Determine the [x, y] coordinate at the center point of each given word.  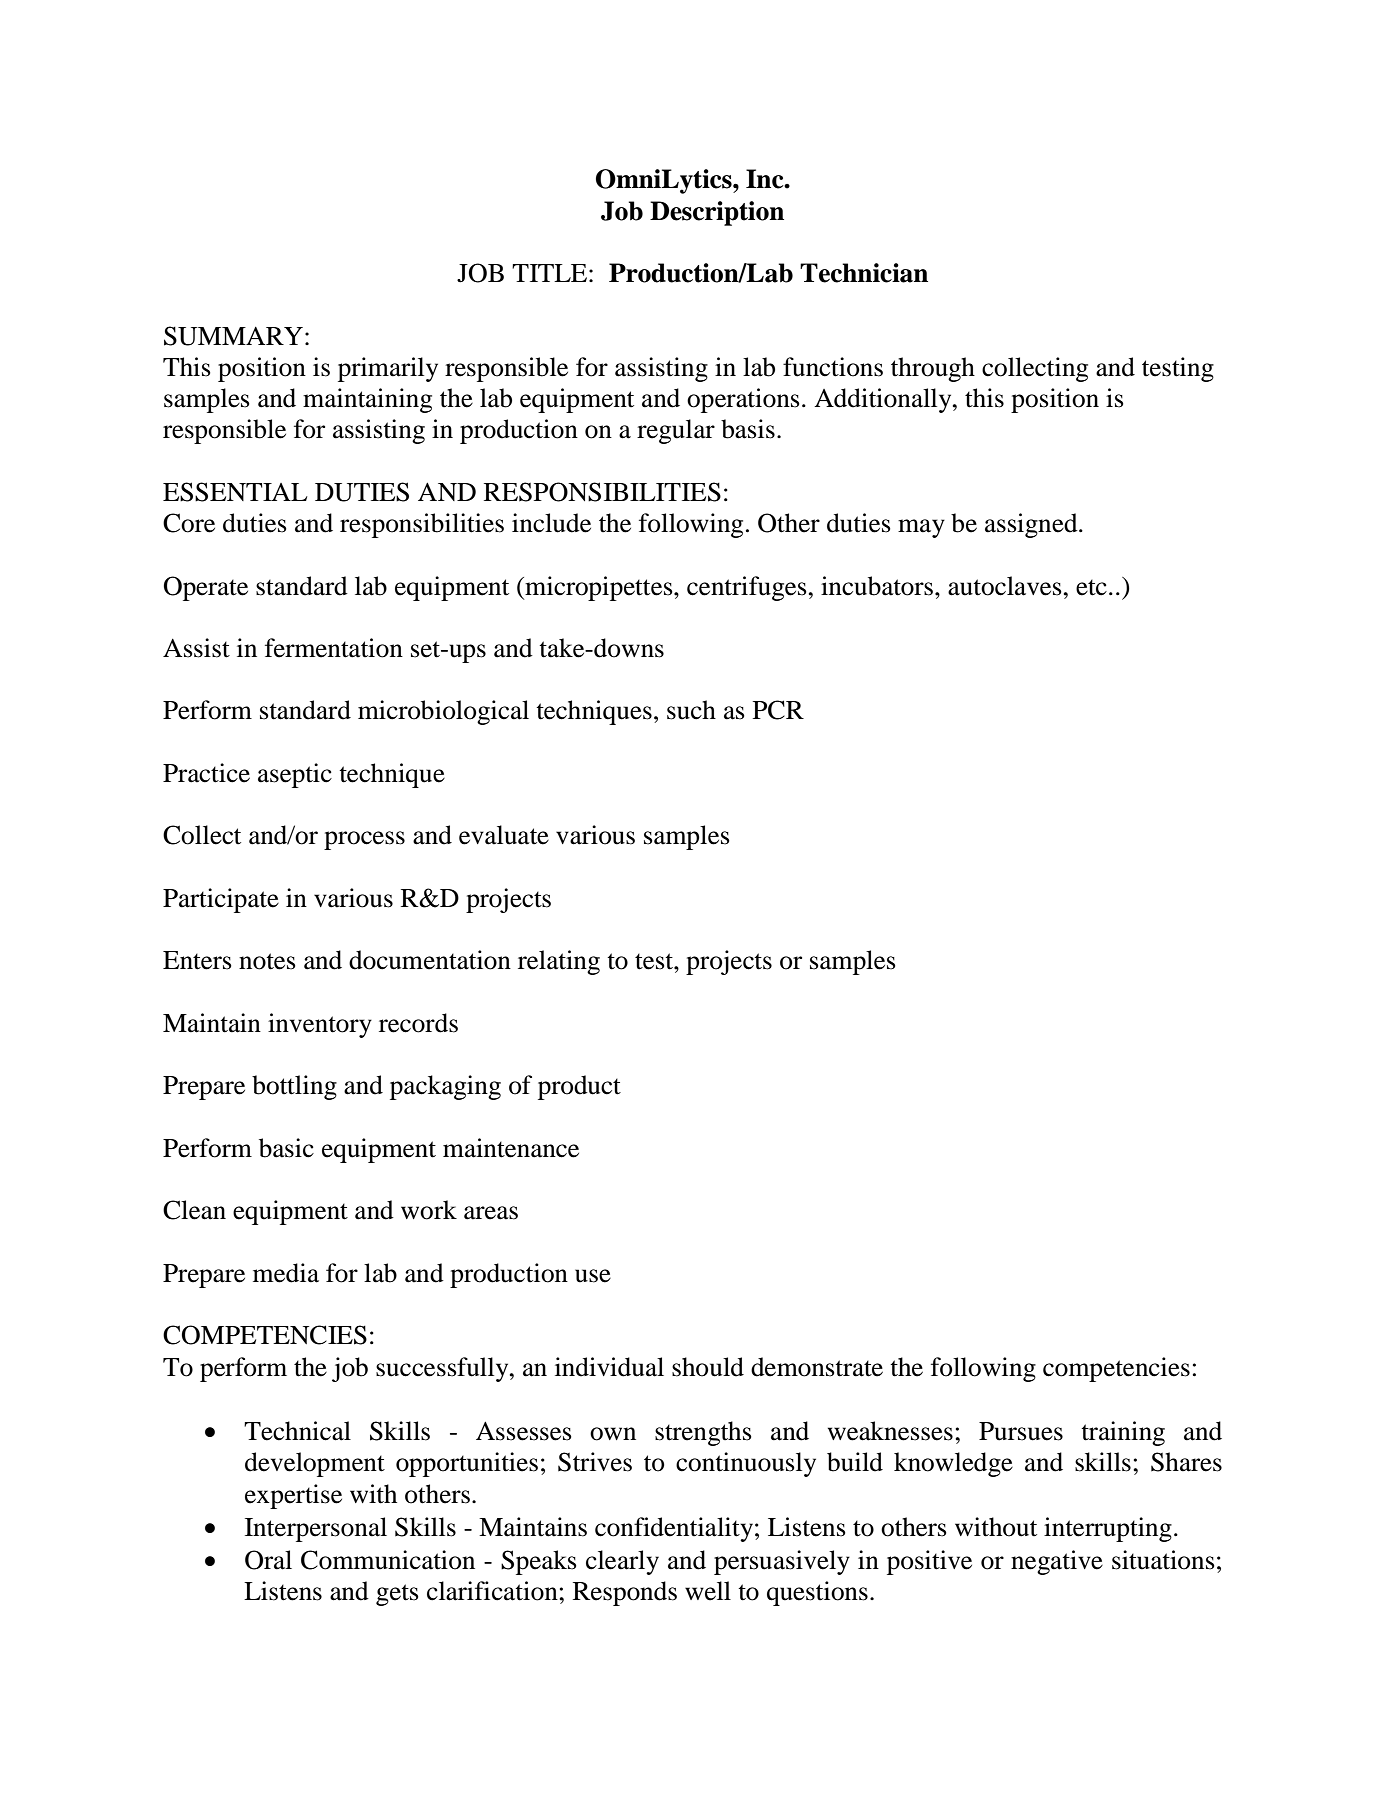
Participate [221, 900]
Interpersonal [316, 1529]
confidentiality [674, 1529]
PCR [778, 710]
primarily [388, 369]
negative [1057, 1562]
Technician [864, 273]
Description [717, 213]
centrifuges [748, 588]
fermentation [334, 648]
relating [559, 962]
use [593, 1276]
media [286, 1273]
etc [1091, 588]
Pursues [1021, 1431]
